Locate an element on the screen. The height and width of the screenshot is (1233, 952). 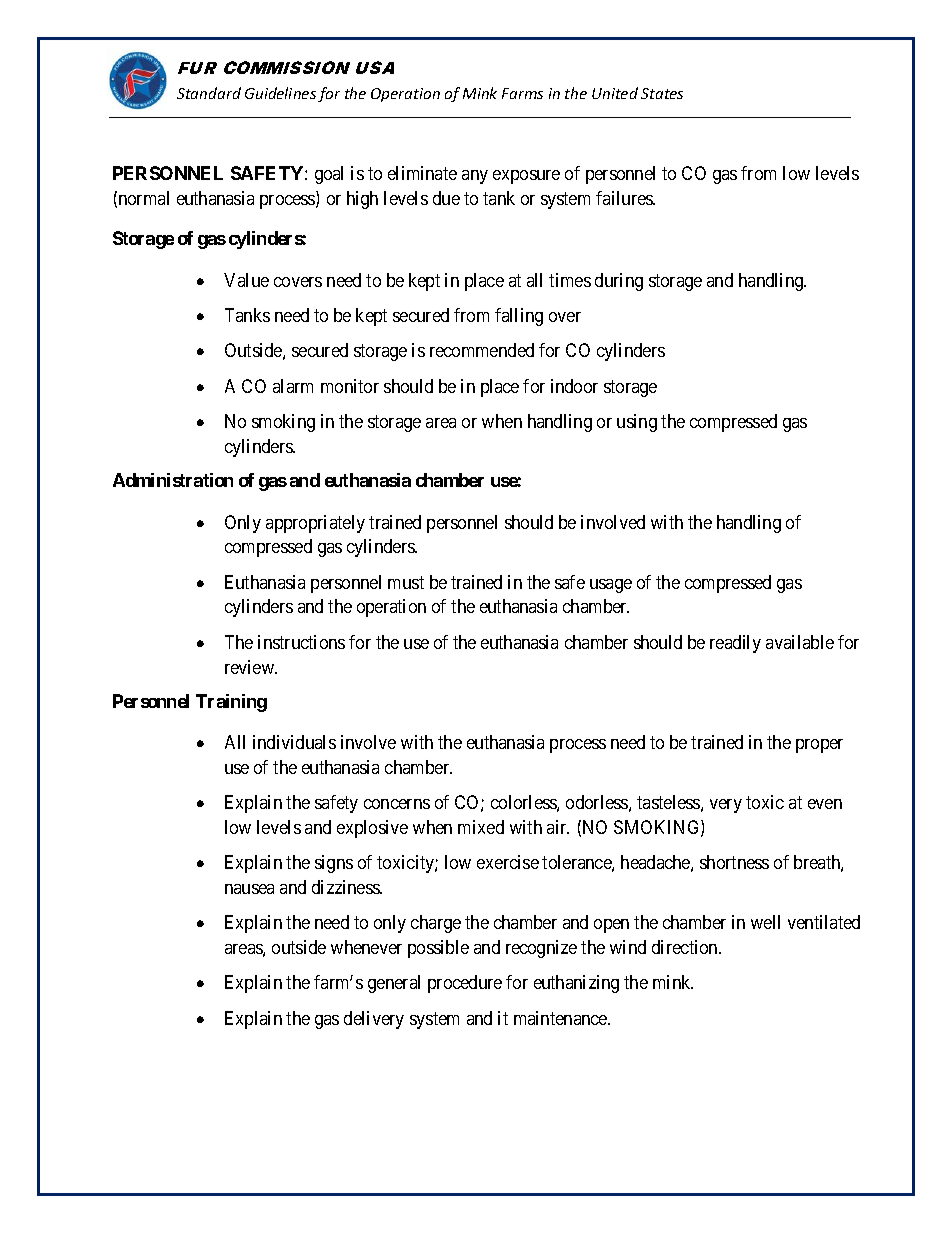
Guidelines is located at coordinates (280, 93).
